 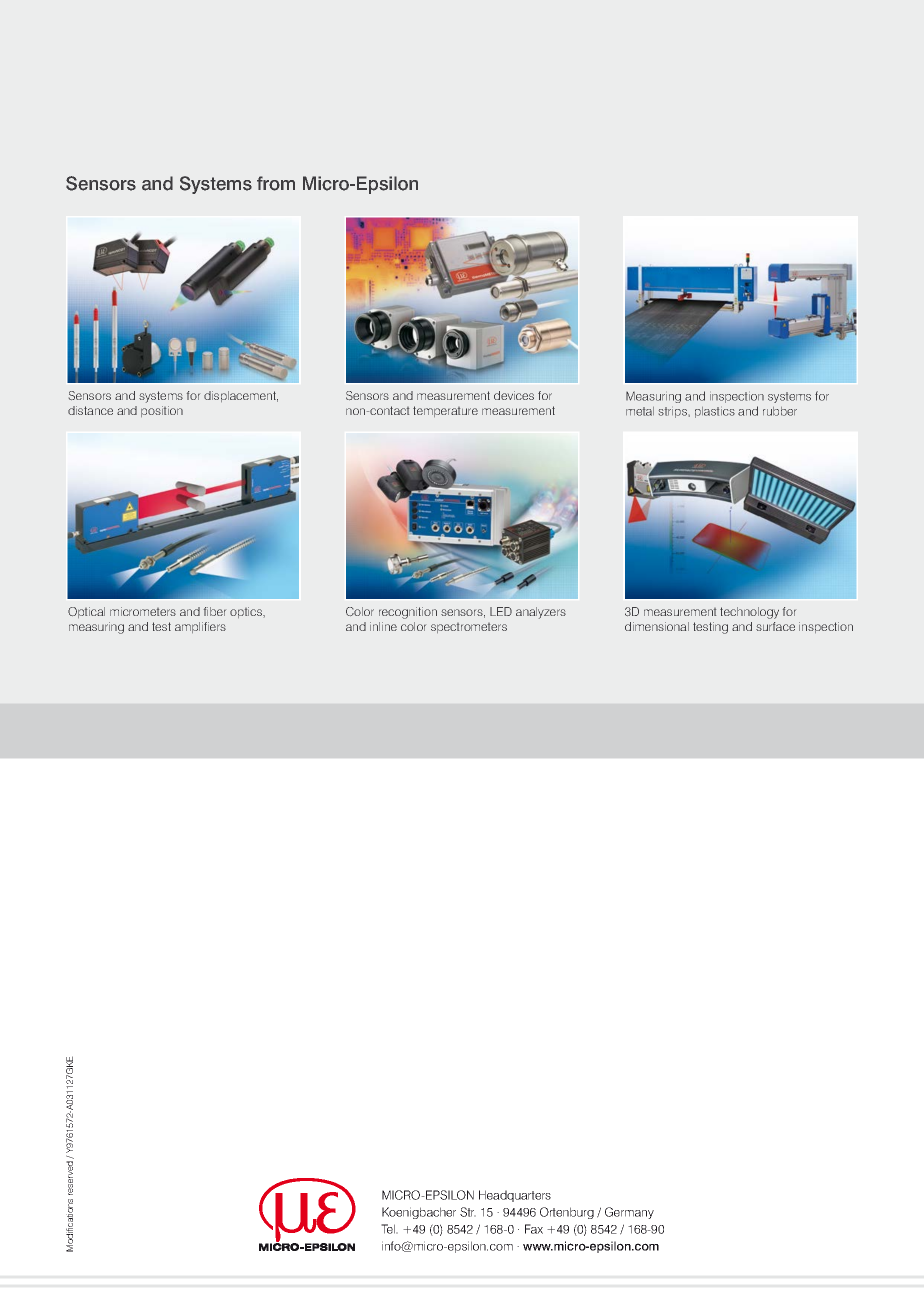 I want to click on amplifiers, so click(x=200, y=627).
